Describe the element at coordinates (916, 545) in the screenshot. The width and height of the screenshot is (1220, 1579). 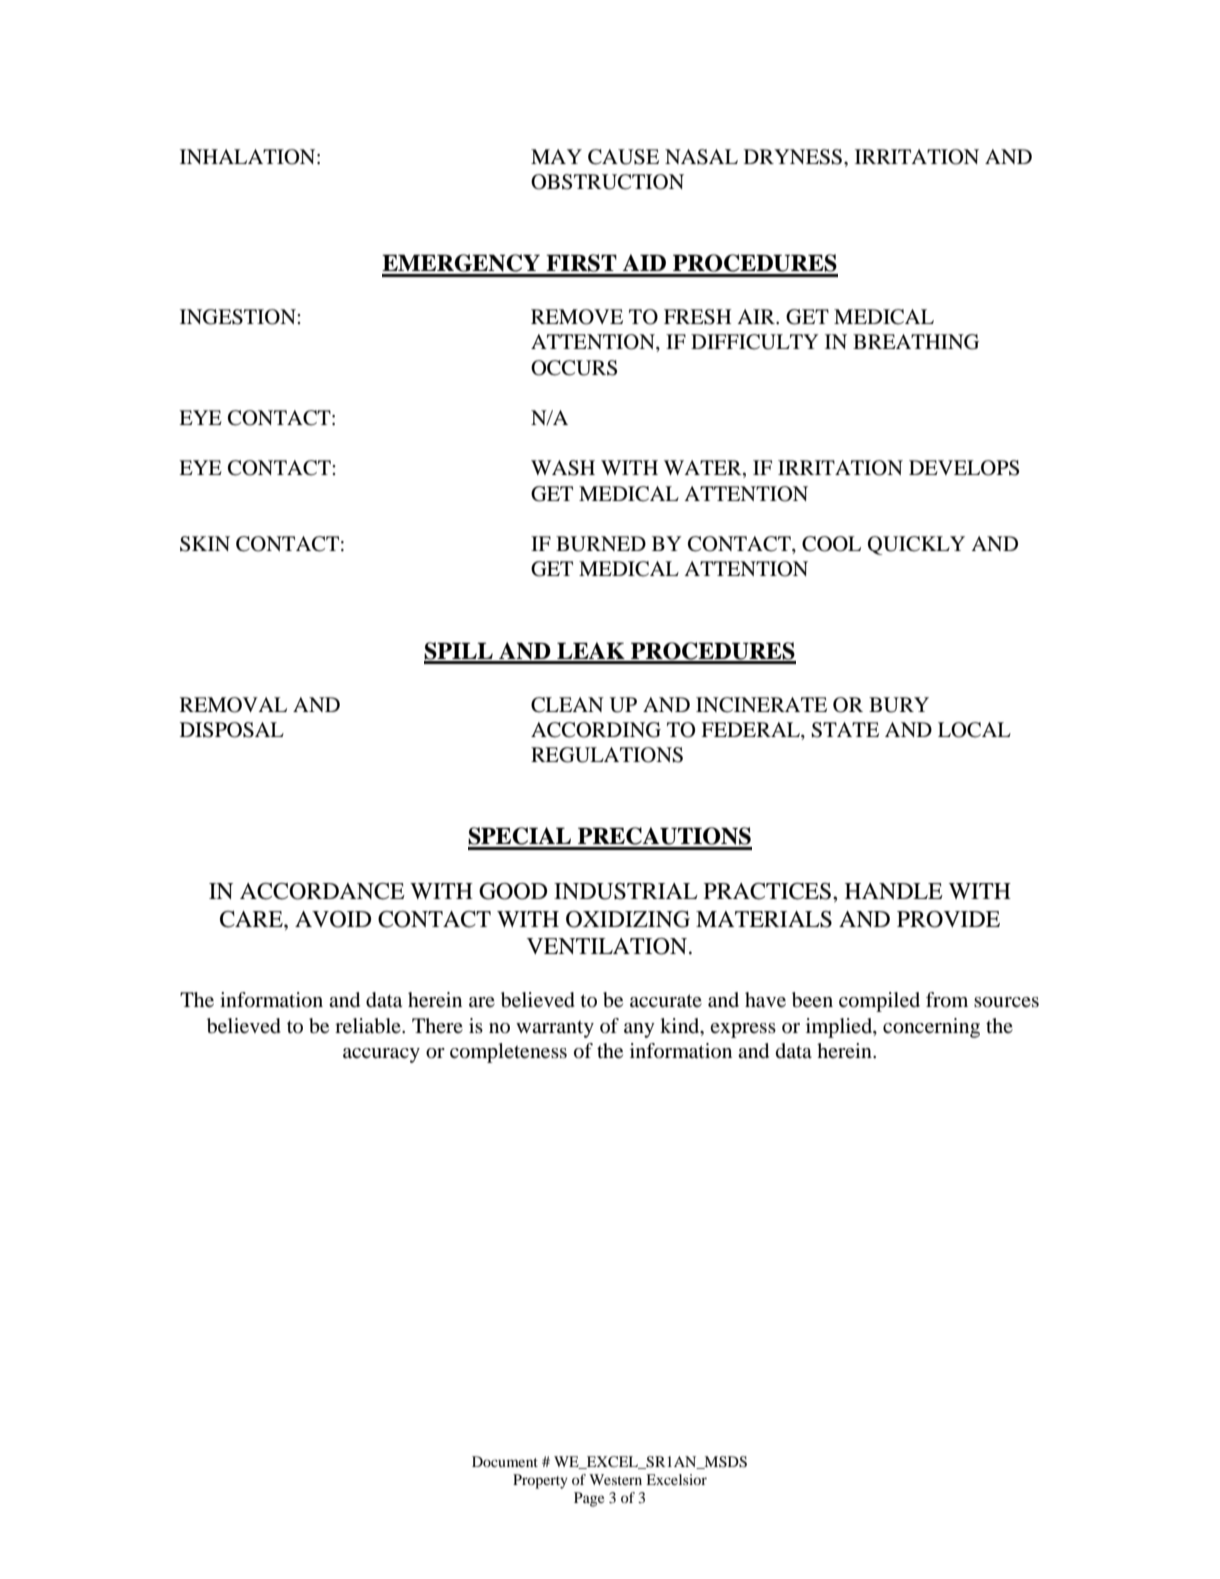
I see `QUICKLY` at that location.
